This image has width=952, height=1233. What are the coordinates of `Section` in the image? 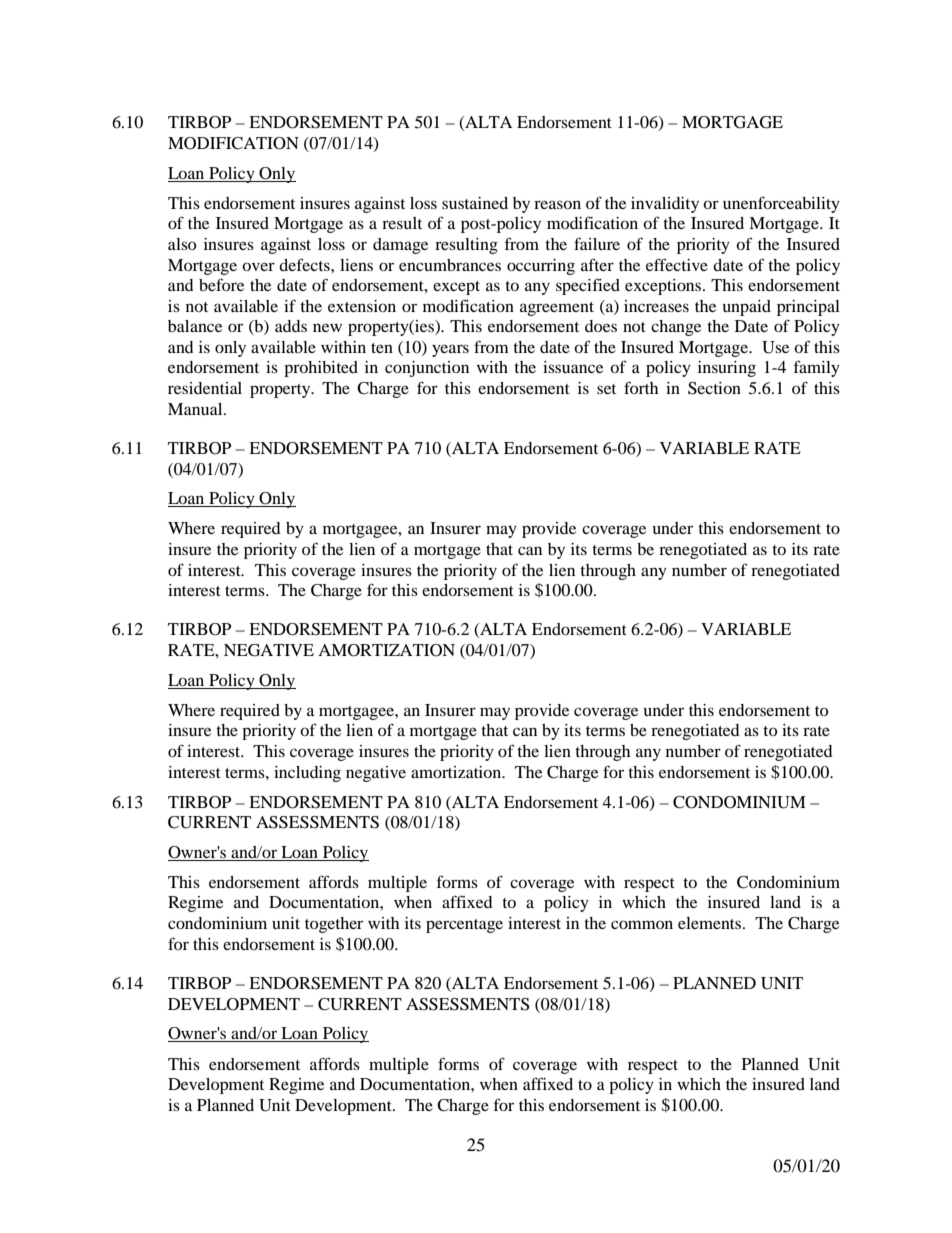 It's located at (714, 388).
